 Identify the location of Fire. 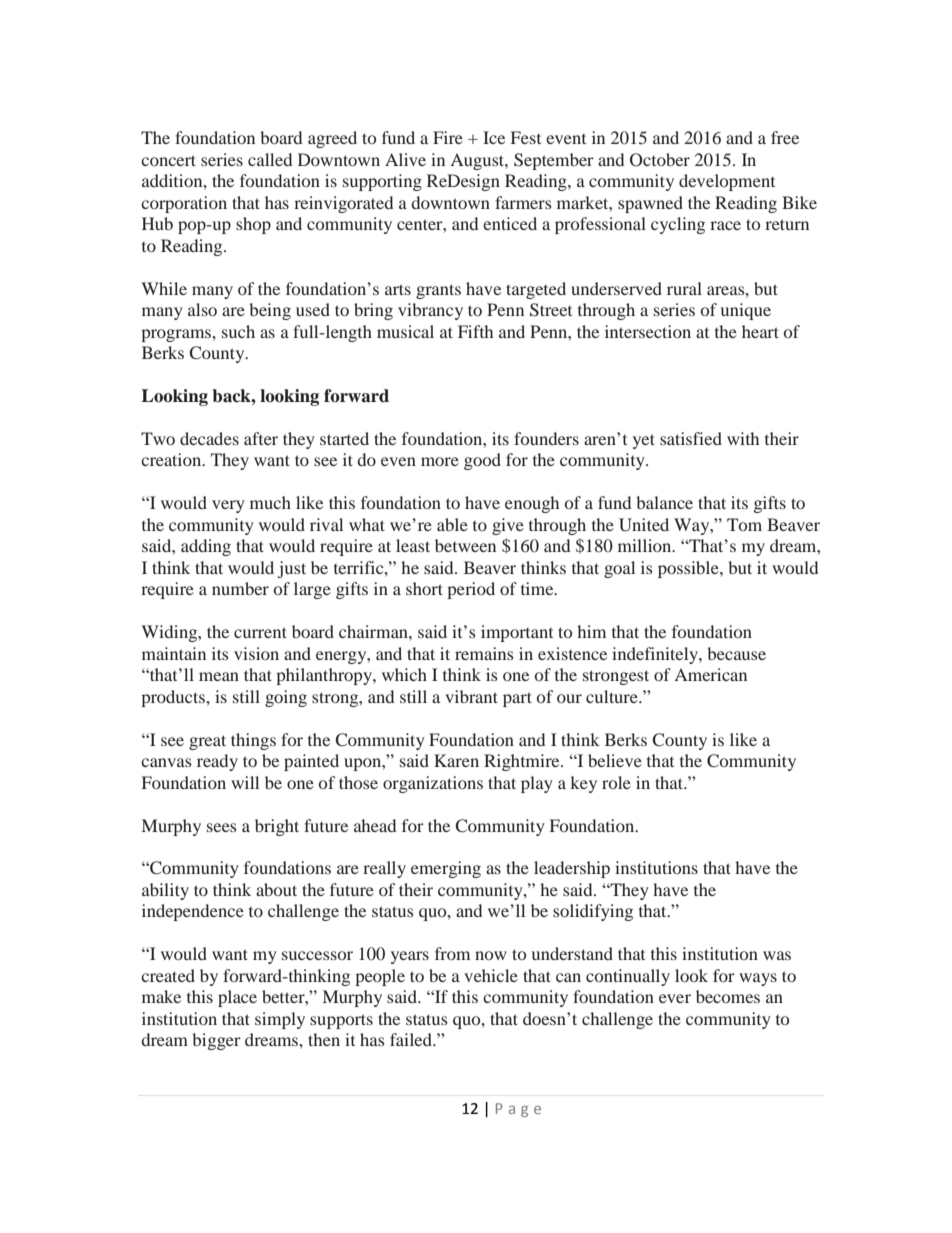
(448, 137).
